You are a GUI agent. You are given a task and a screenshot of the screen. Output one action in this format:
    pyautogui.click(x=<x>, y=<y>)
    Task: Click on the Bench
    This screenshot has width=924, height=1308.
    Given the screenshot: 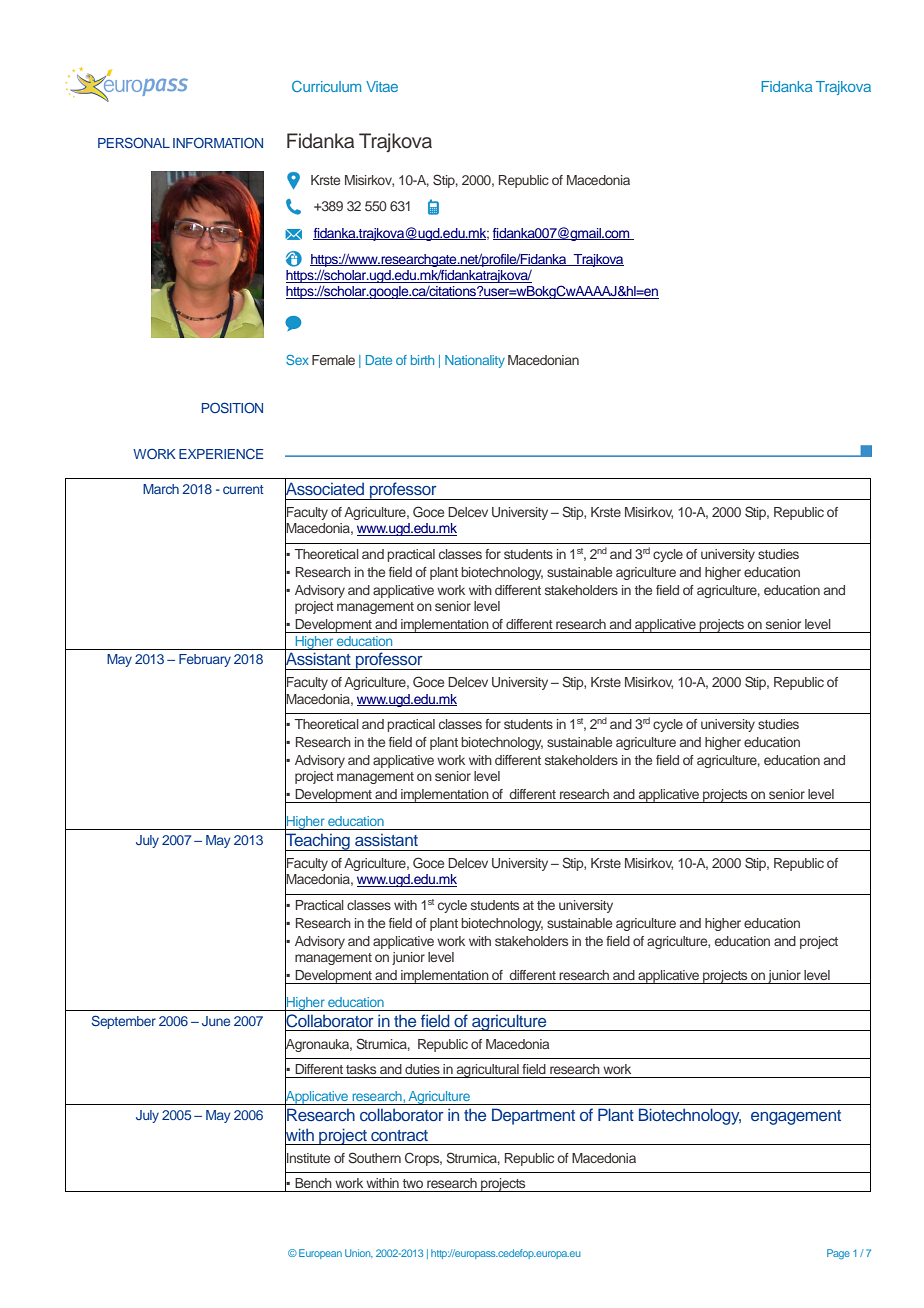 What is the action you would take?
    pyautogui.click(x=313, y=1183)
